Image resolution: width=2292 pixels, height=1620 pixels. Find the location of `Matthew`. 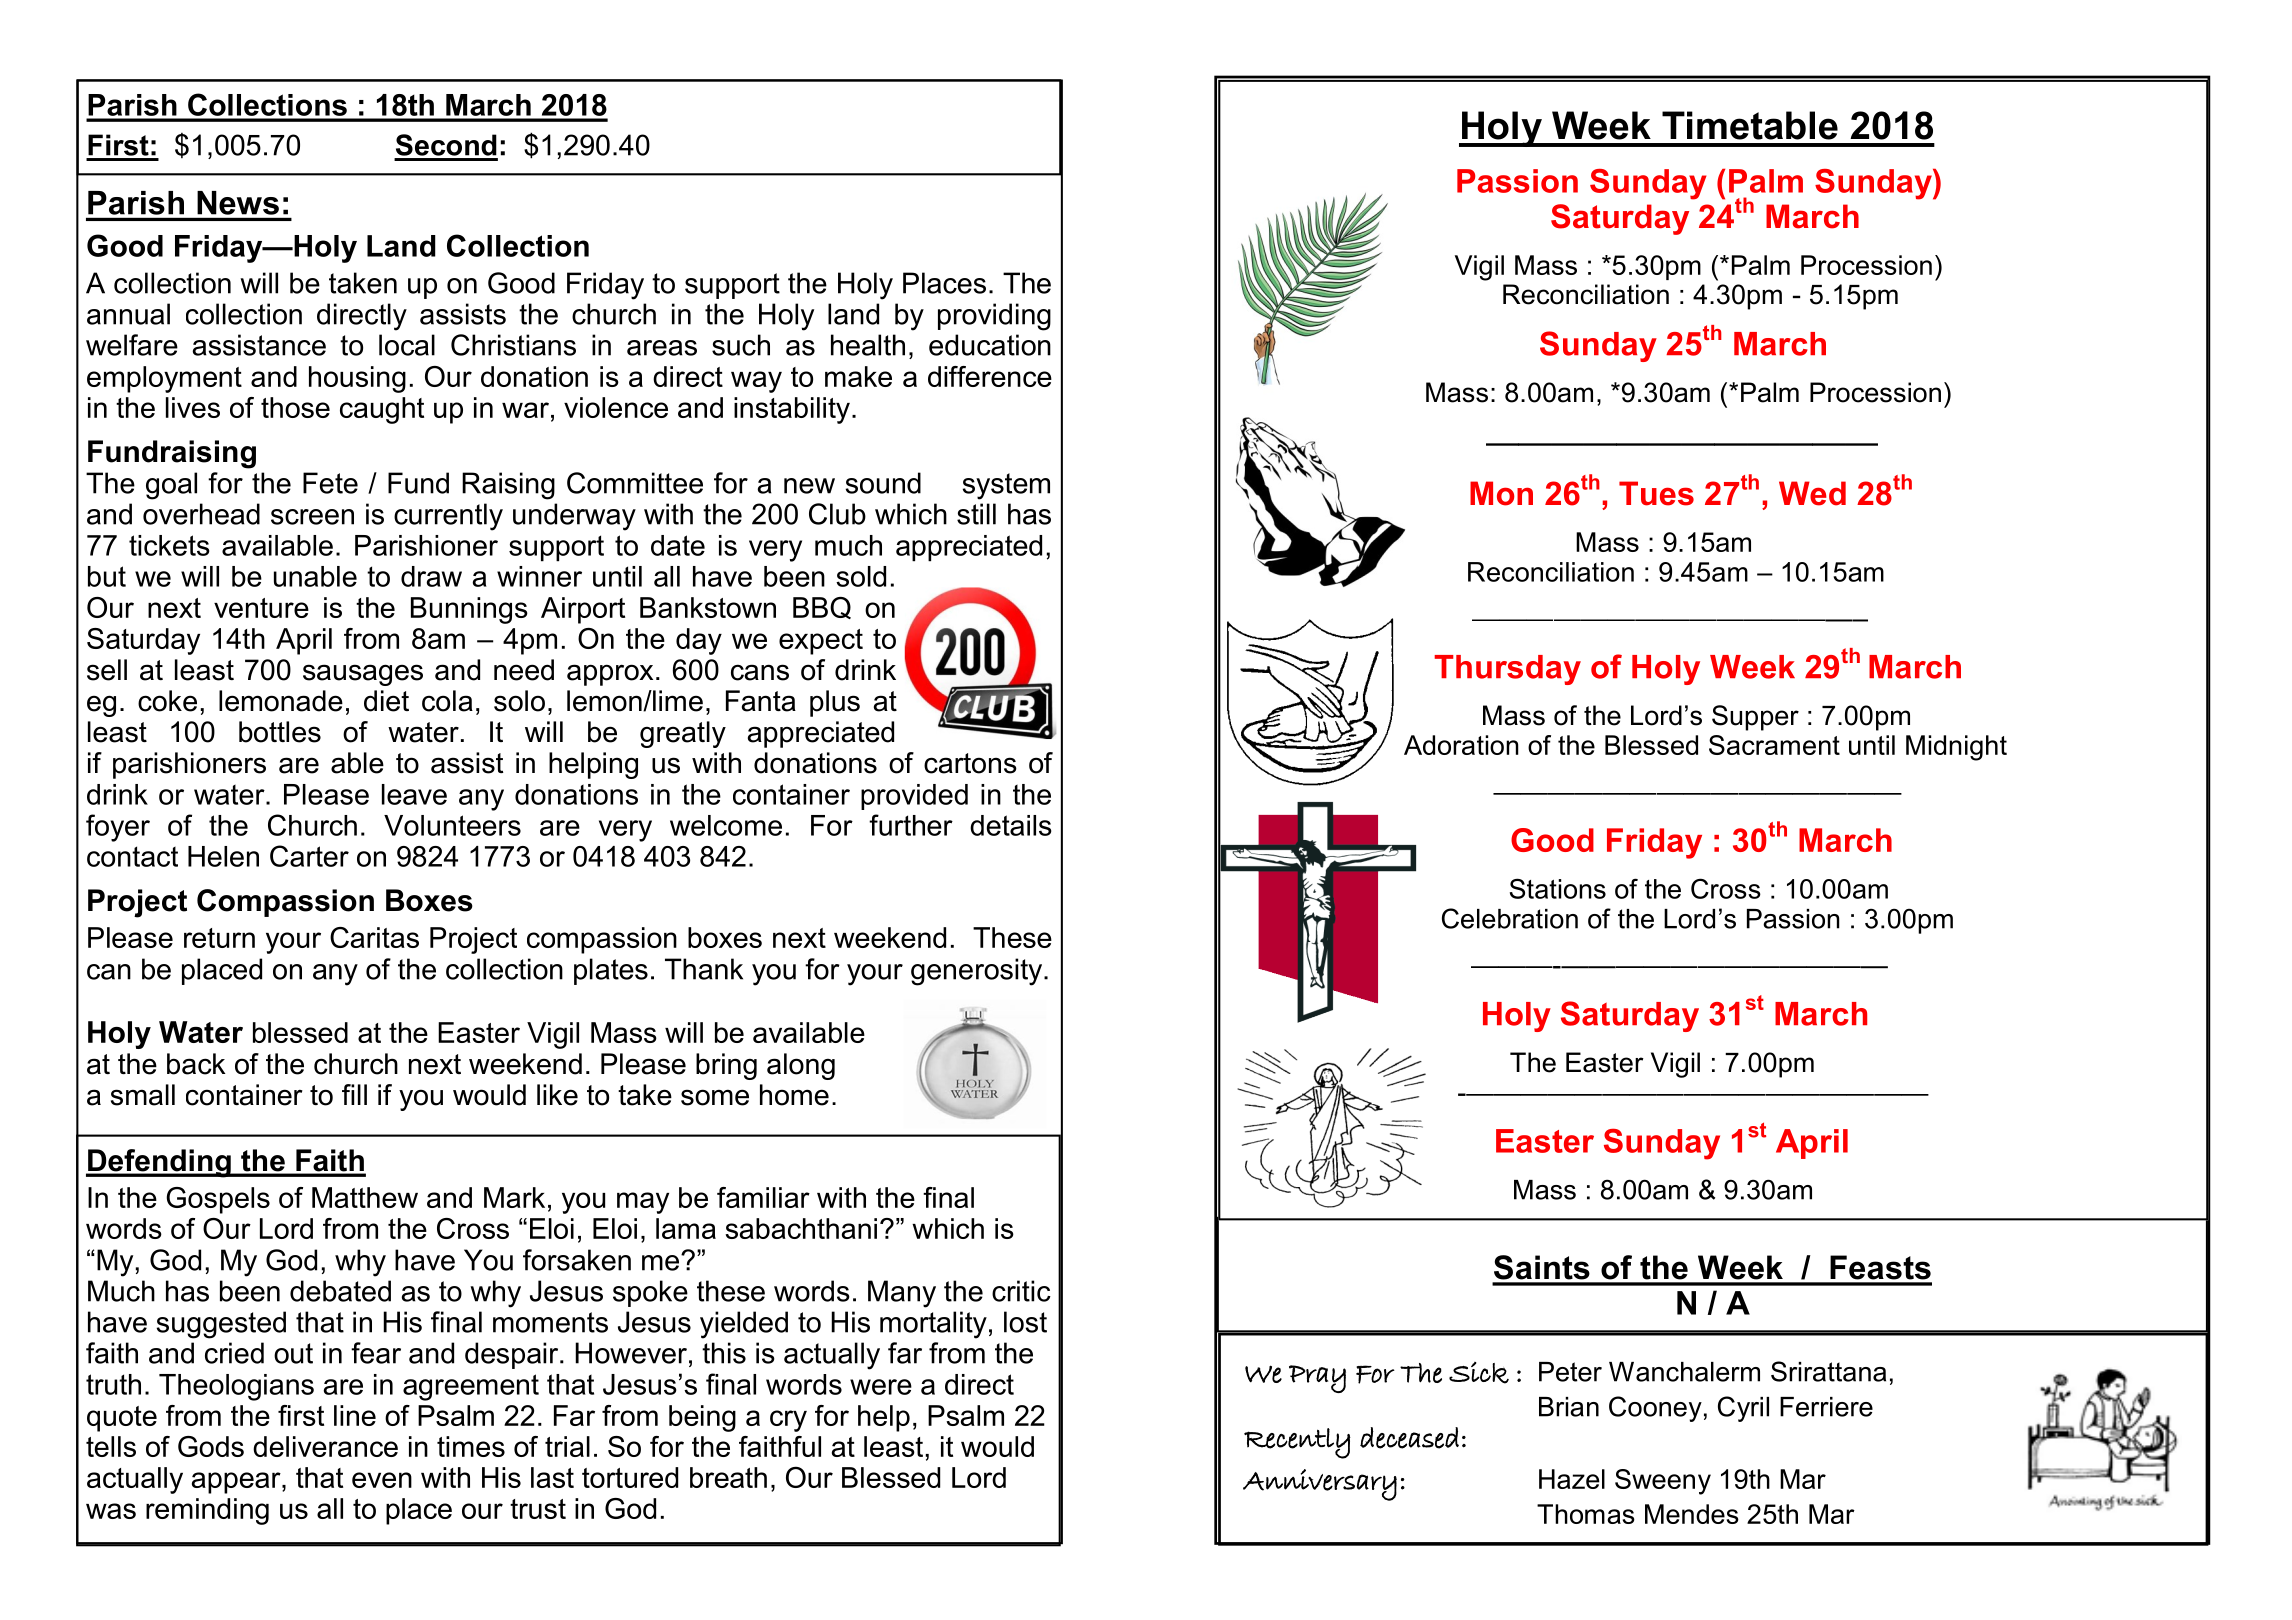

Matthew is located at coordinates (365, 1197).
